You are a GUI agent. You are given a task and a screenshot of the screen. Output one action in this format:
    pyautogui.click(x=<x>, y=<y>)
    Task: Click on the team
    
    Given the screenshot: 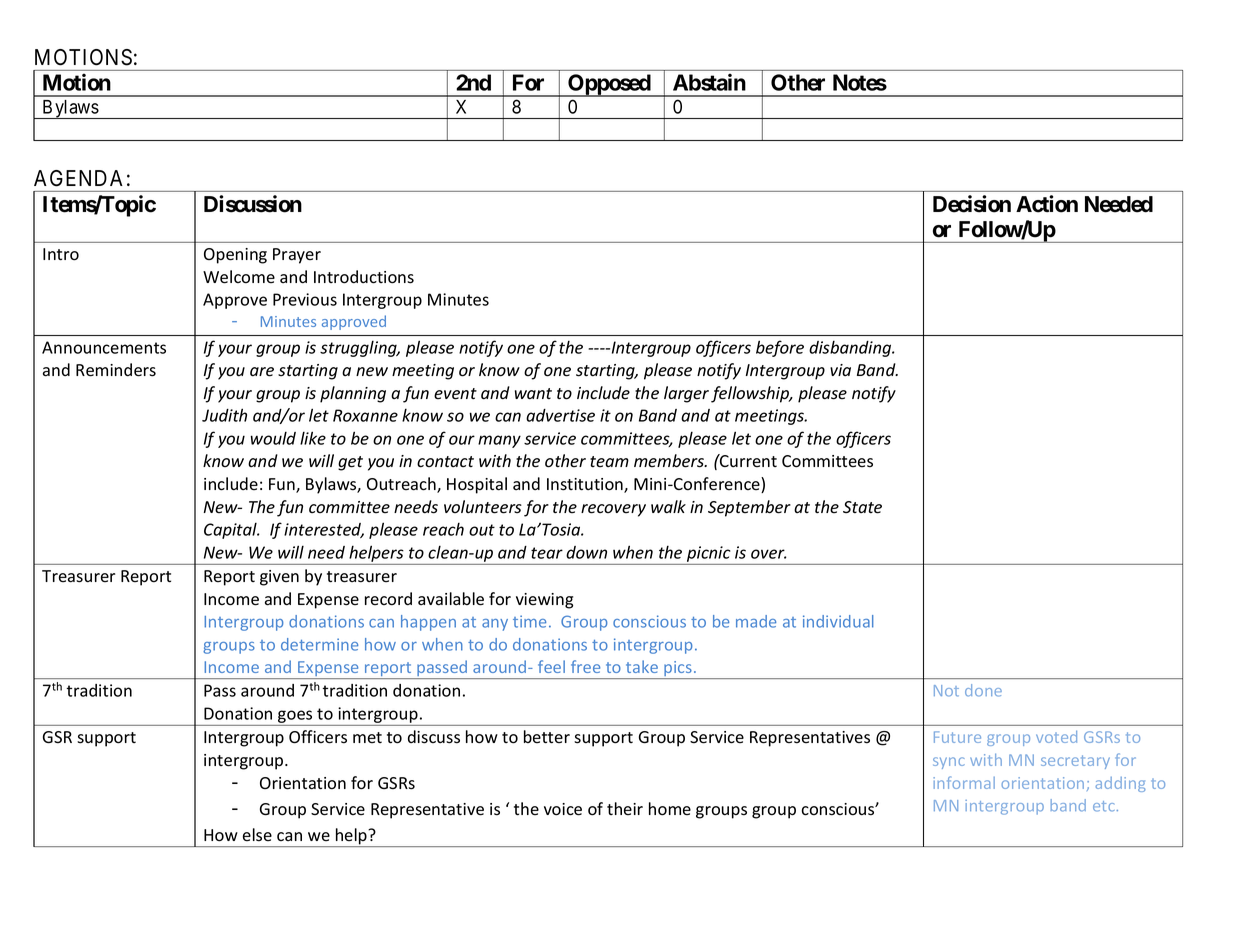 What is the action you would take?
    pyautogui.click(x=609, y=462)
